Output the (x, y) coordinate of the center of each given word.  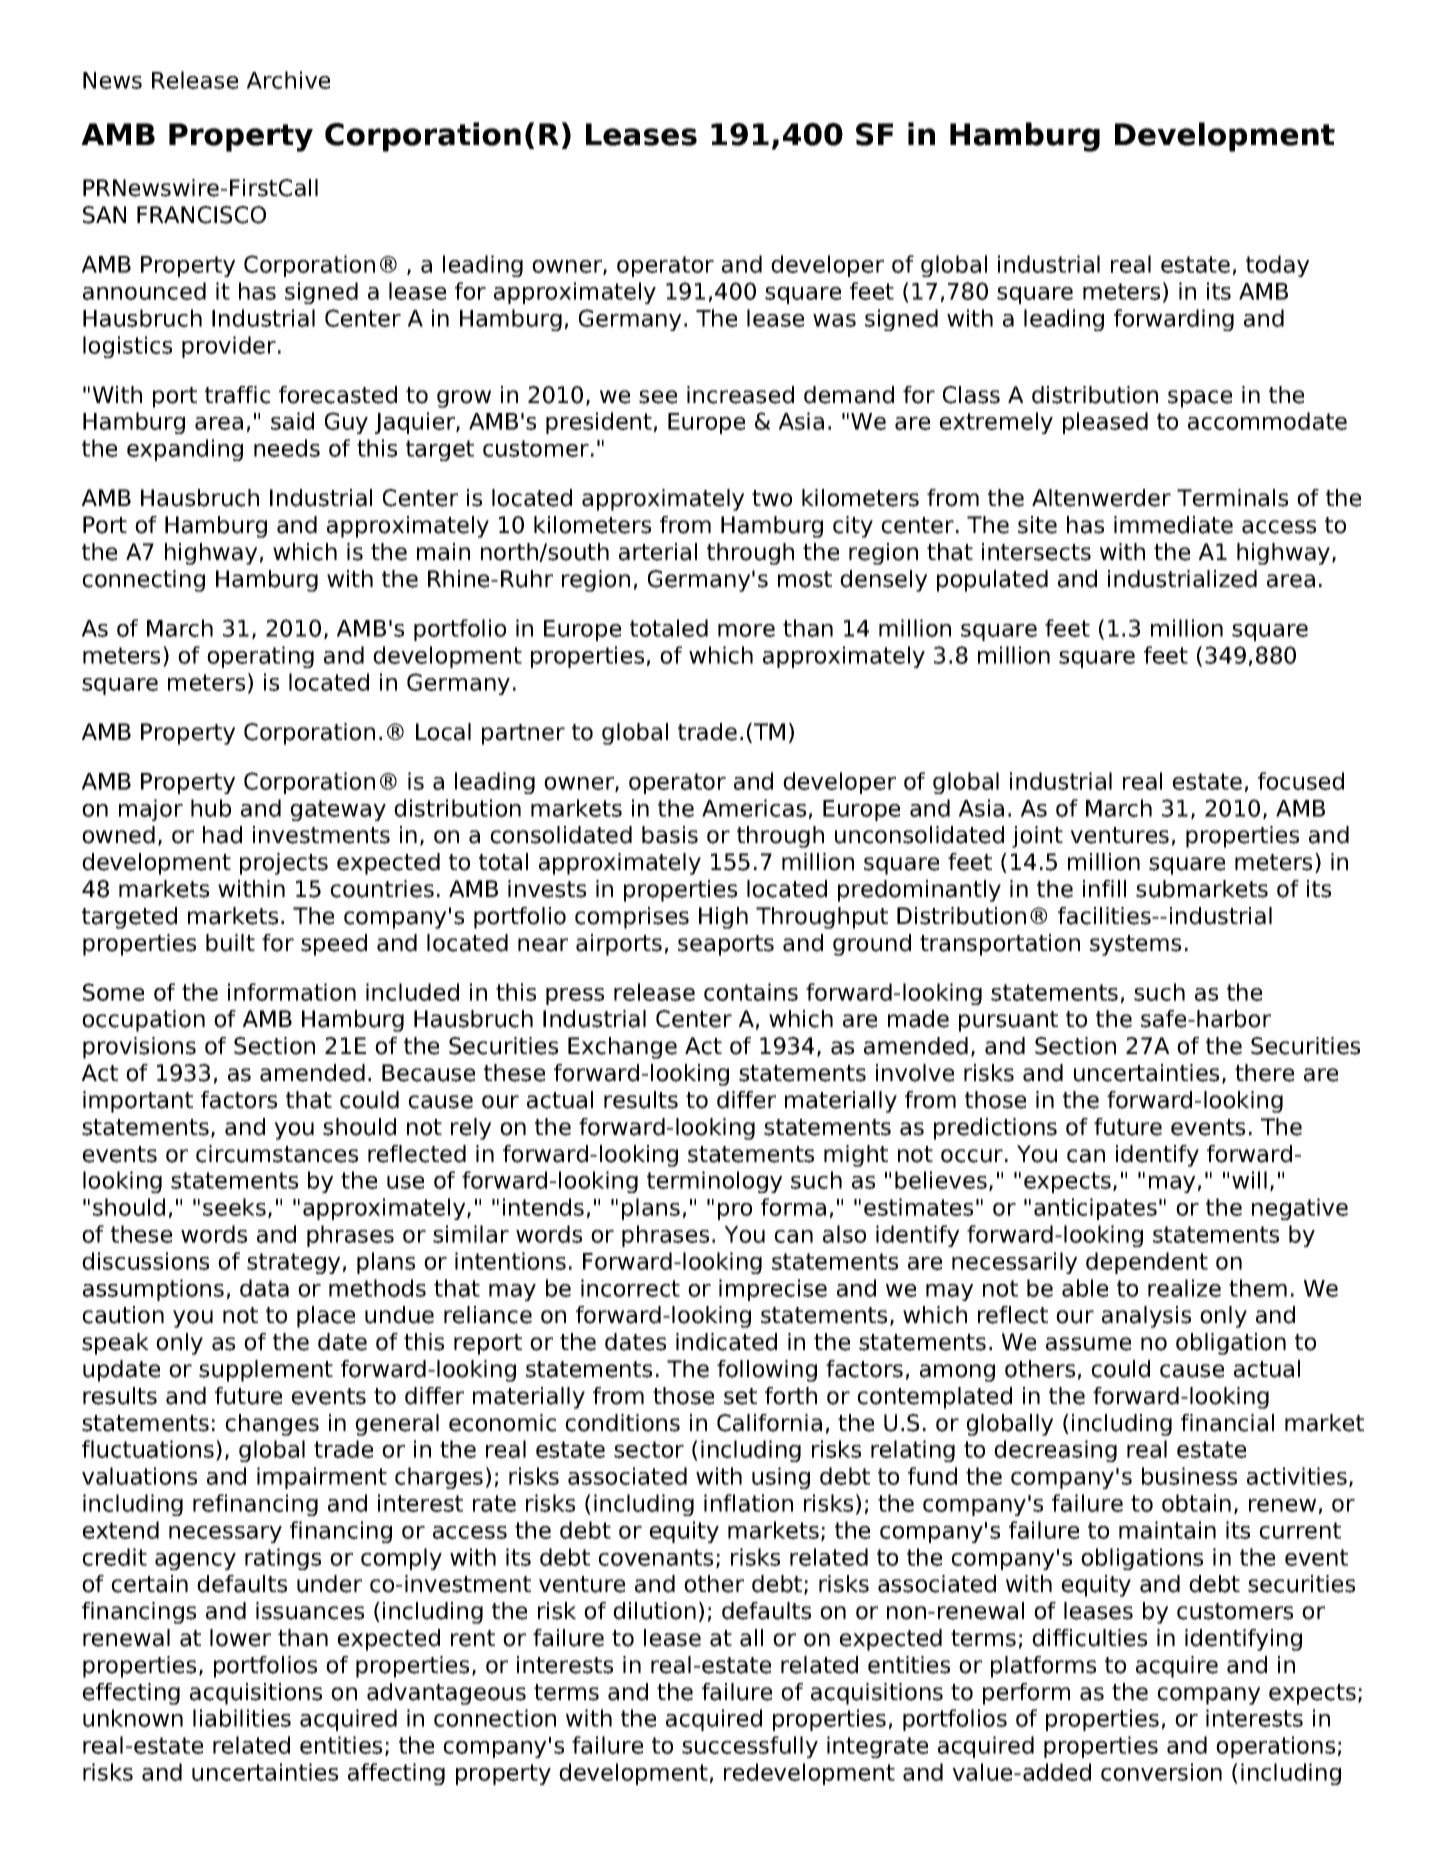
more (746, 630)
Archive (288, 80)
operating (260, 657)
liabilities (242, 1718)
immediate (1173, 525)
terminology (714, 1182)
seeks (234, 1207)
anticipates (1095, 1209)
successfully (750, 1747)
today (1277, 266)
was (834, 320)
